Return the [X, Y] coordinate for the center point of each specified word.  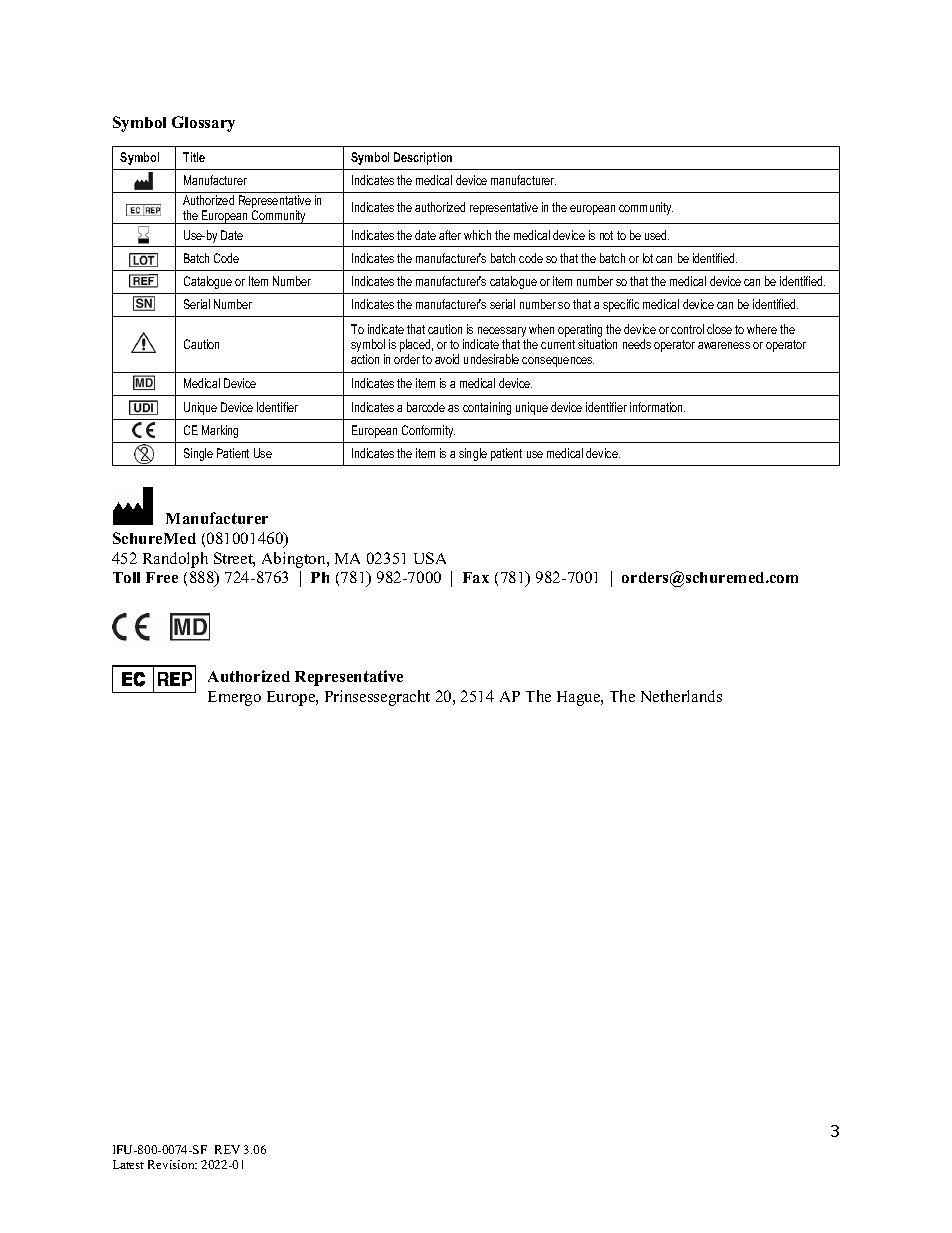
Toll [126, 577]
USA [430, 558]
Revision [172, 1164]
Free [162, 577]
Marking [220, 431]
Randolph [175, 560]
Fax [476, 577]
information [657, 407]
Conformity [428, 431]
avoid [447, 359]
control [687, 329]
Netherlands [681, 696]
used [657, 235]
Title [194, 157]
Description [423, 158]
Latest [128, 1164]
